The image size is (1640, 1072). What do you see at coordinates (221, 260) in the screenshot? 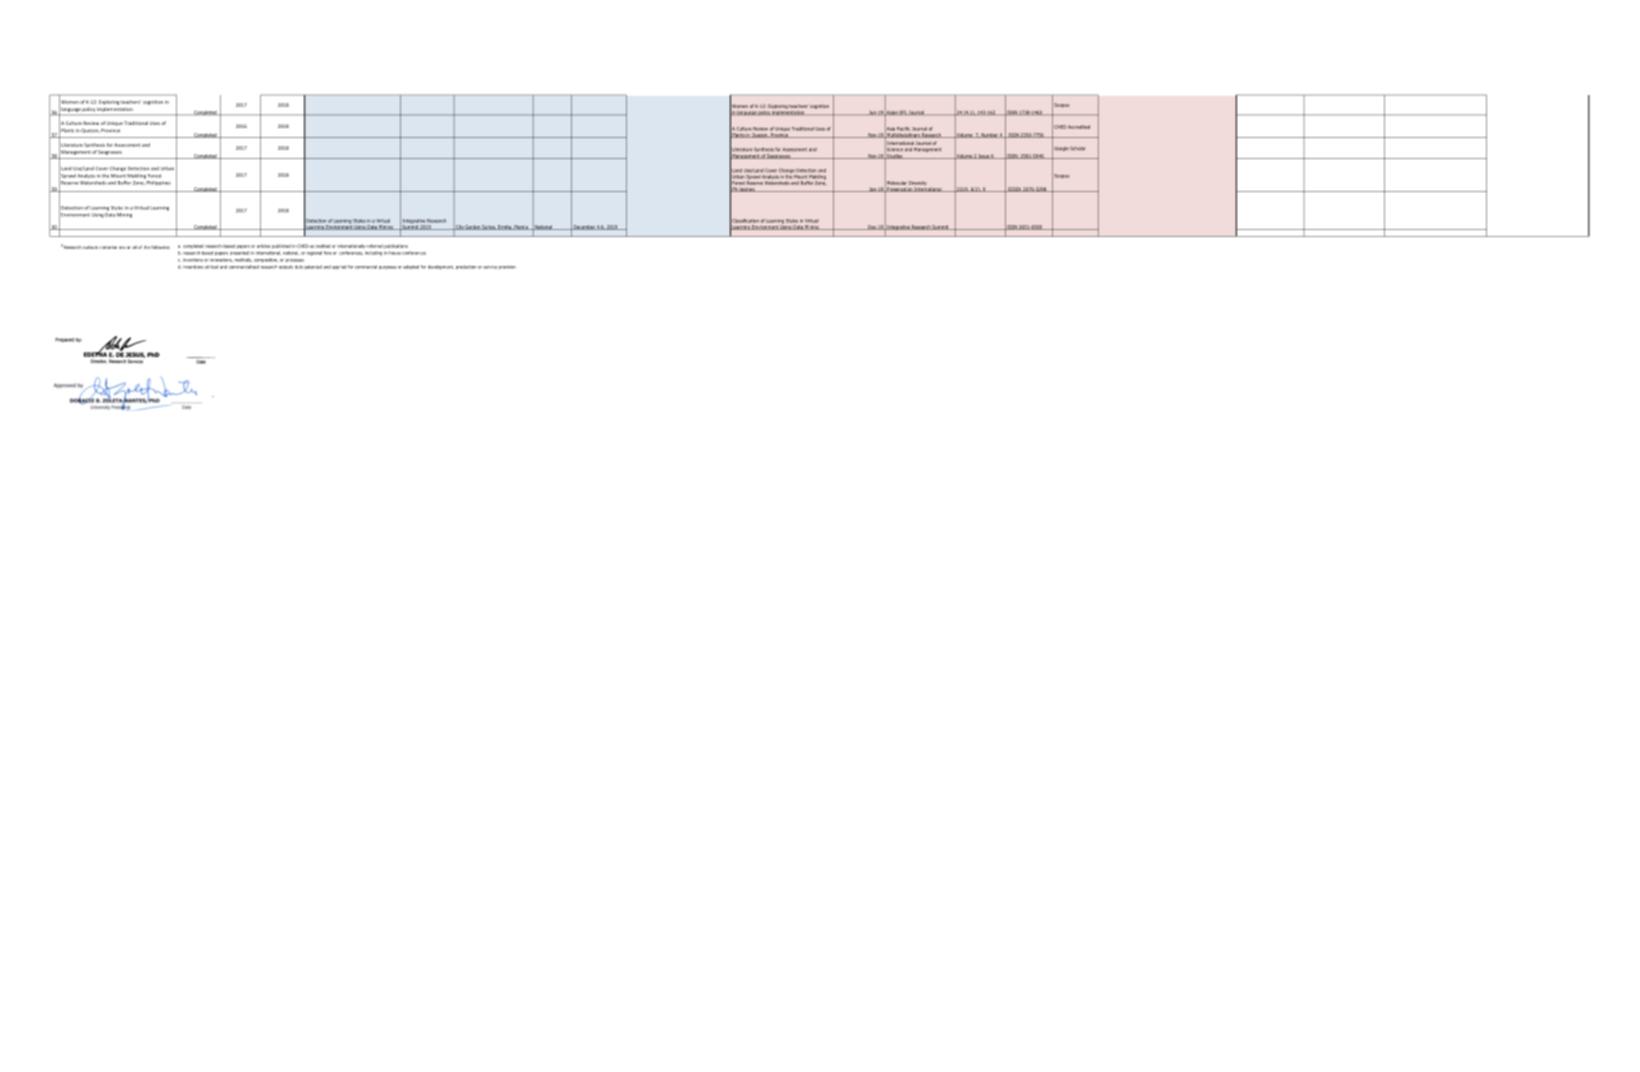
I see `innovations` at bounding box center [221, 260].
